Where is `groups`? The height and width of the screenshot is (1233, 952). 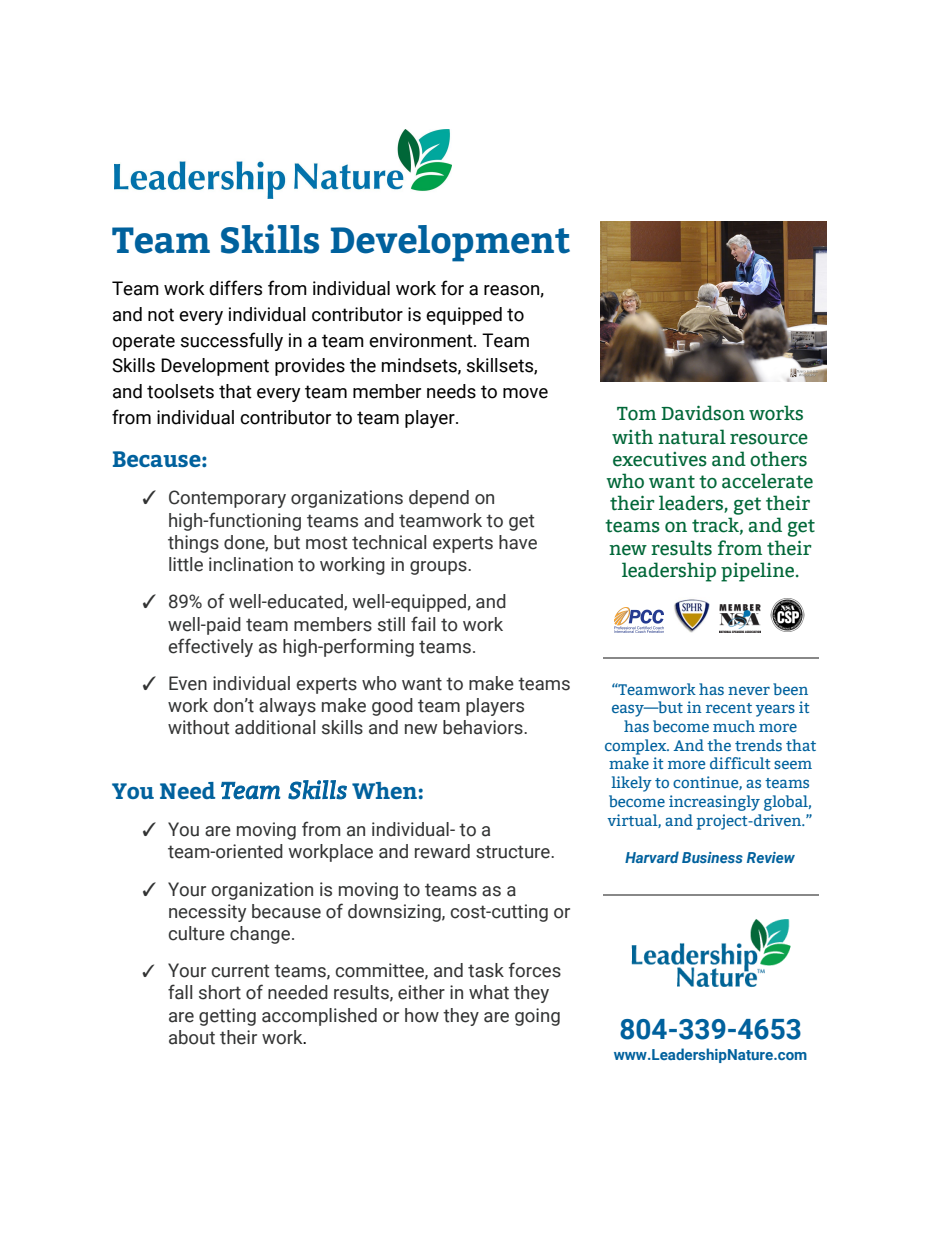 groups is located at coordinates (439, 568).
